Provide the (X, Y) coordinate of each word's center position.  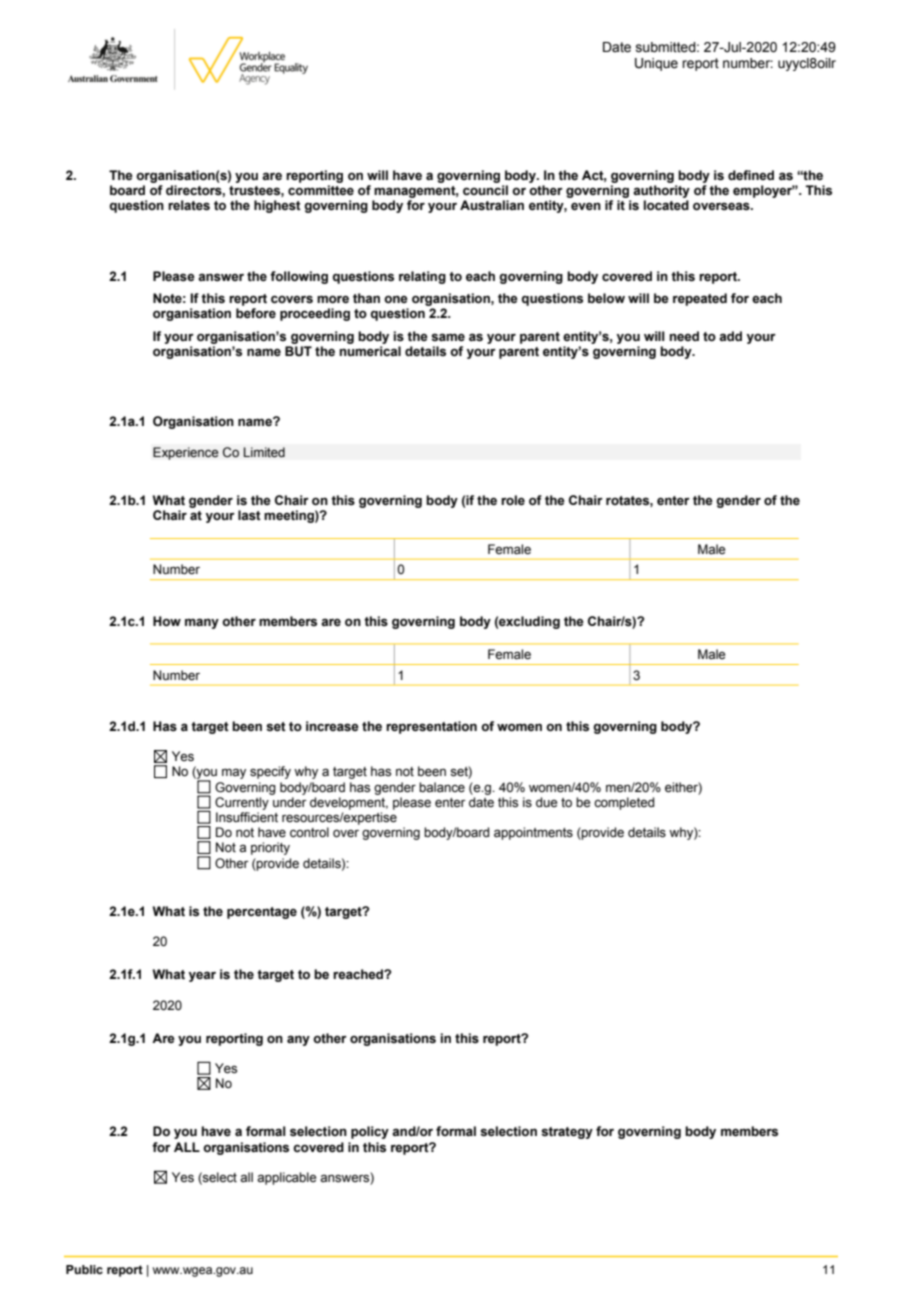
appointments (533, 833)
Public (84, 1269)
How (167, 621)
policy (370, 1132)
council (485, 190)
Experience (186, 453)
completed (624, 803)
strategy (567, 1133)
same (448, 337)
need (684, 336)
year (202, 976)
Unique (656, 64)
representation (431, 727)
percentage (262, 913)
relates (189, 205)
